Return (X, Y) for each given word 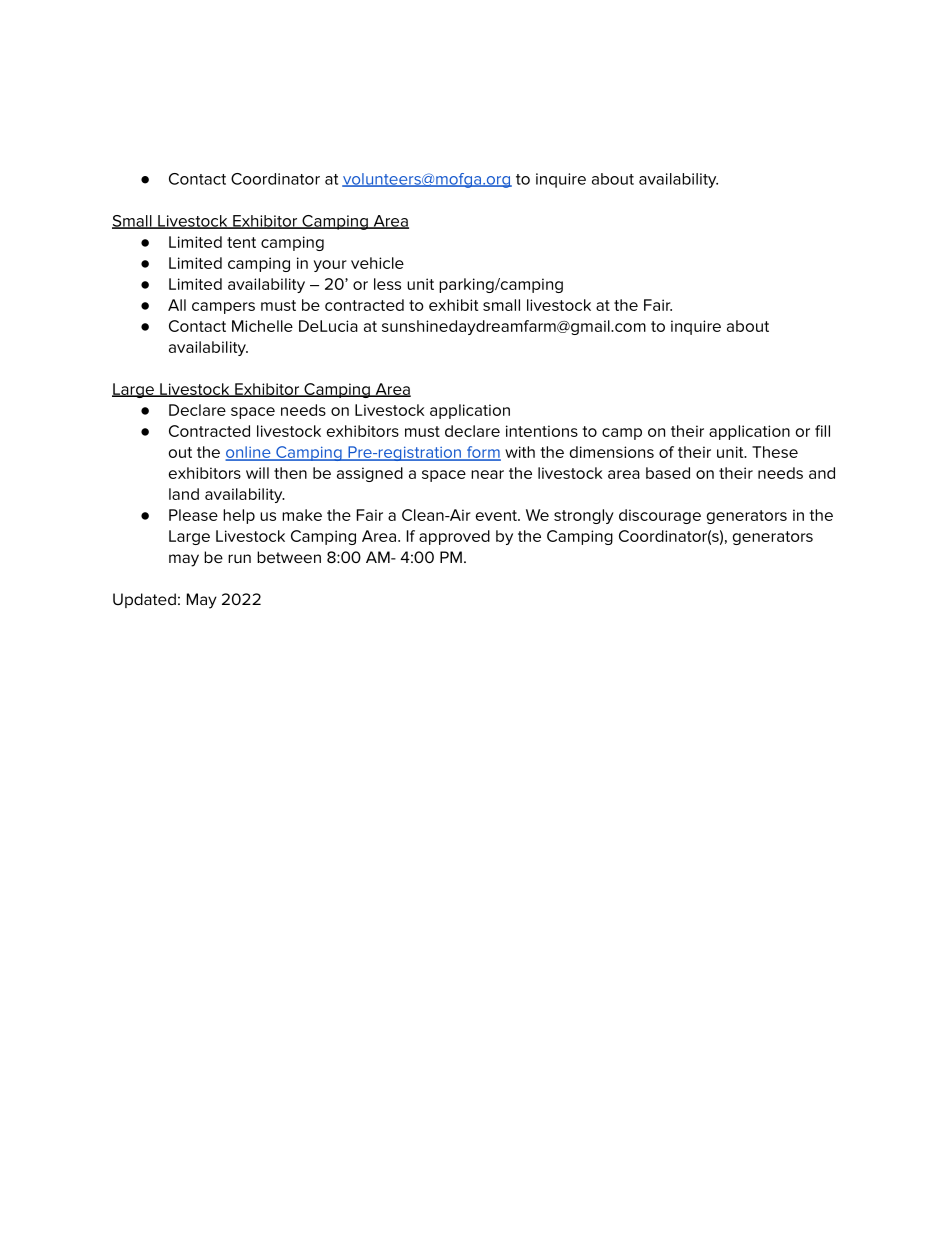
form (482, 453)
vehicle (377, 263)
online (249, 453)
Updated (144, 600)
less (387, 284)
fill (822, 431)
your (330, 266)
